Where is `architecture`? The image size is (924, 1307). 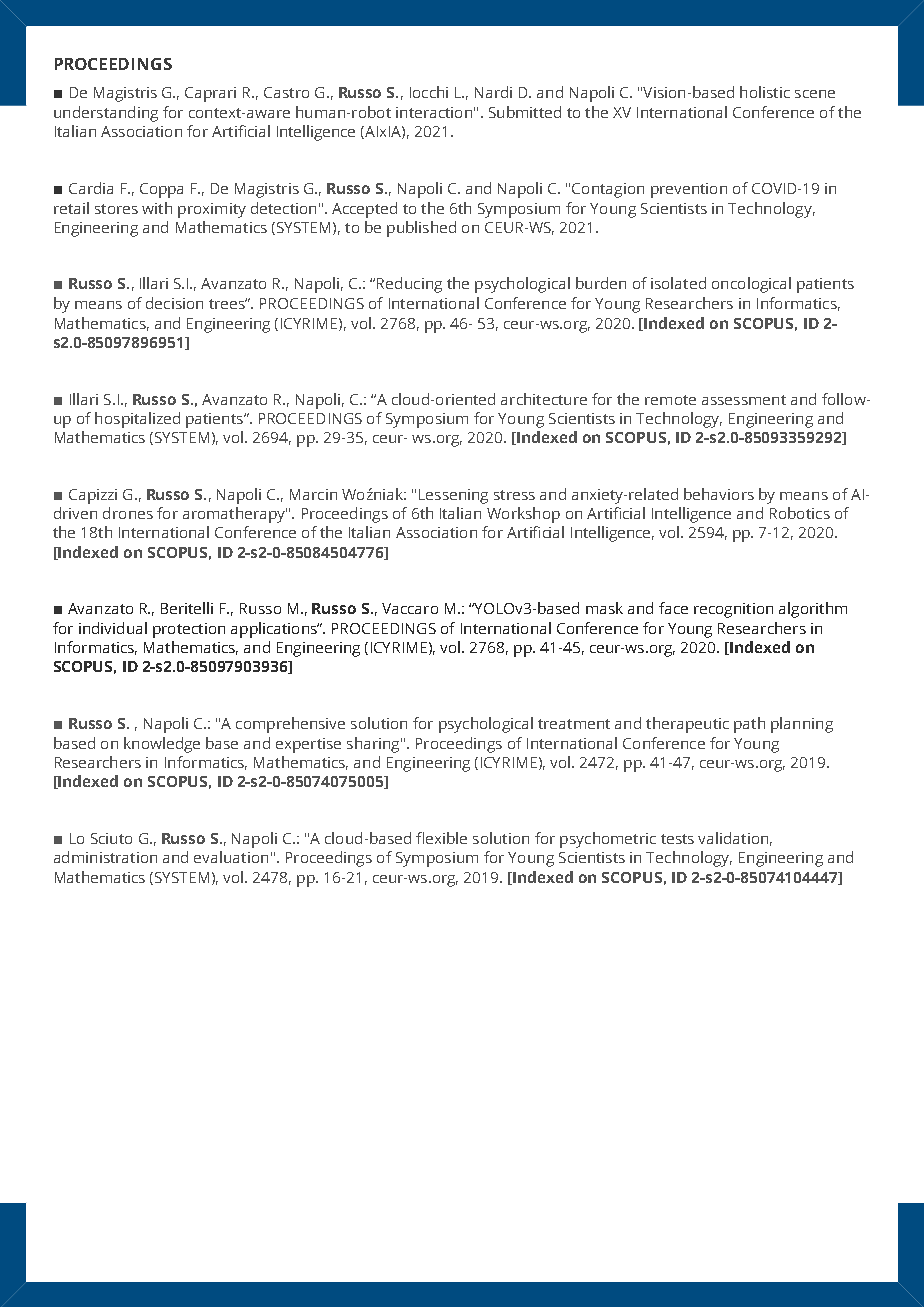 architecture is located at coordinates (544, 399).
